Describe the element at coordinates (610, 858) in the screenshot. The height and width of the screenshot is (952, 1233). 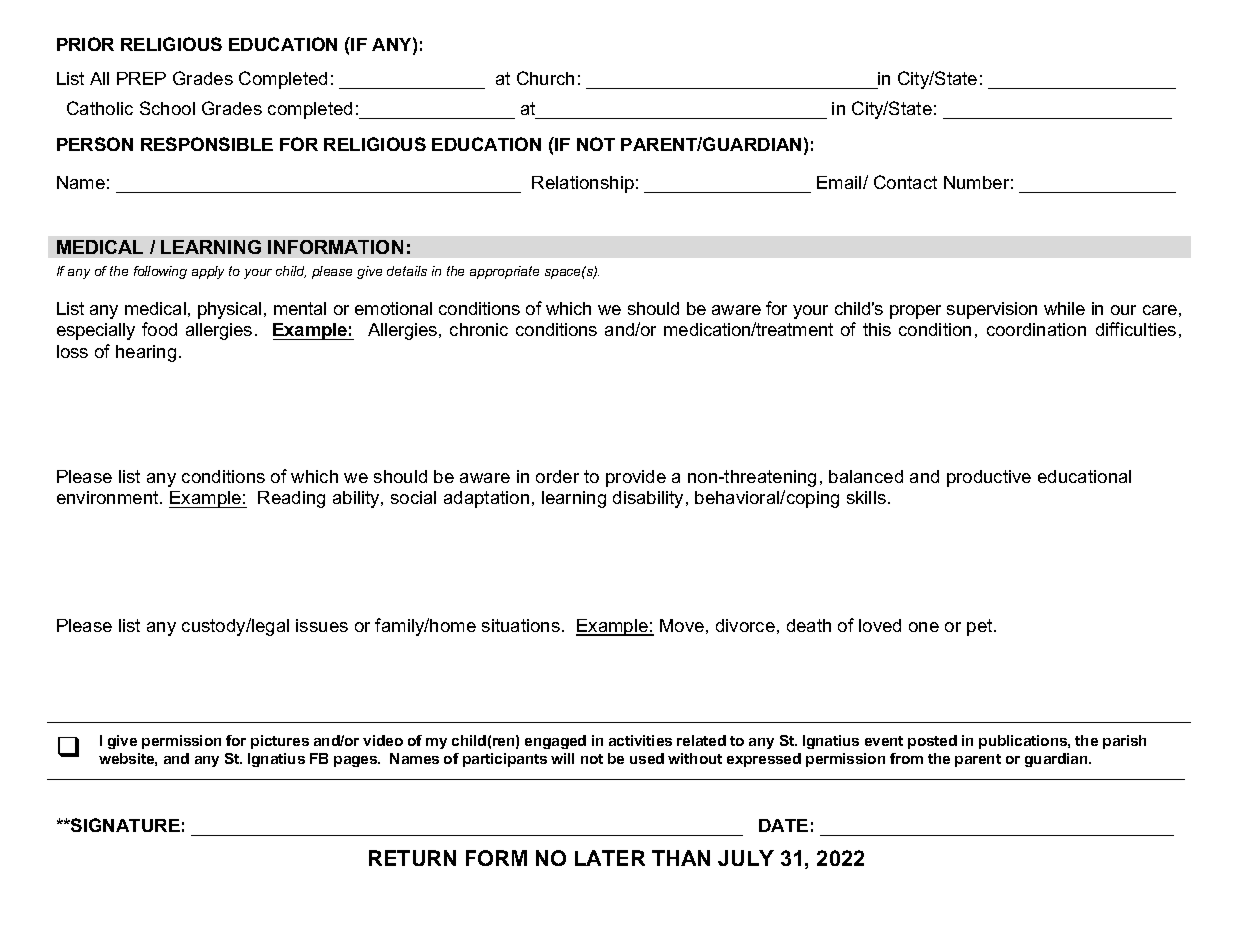
I see `LATER` at that location.
